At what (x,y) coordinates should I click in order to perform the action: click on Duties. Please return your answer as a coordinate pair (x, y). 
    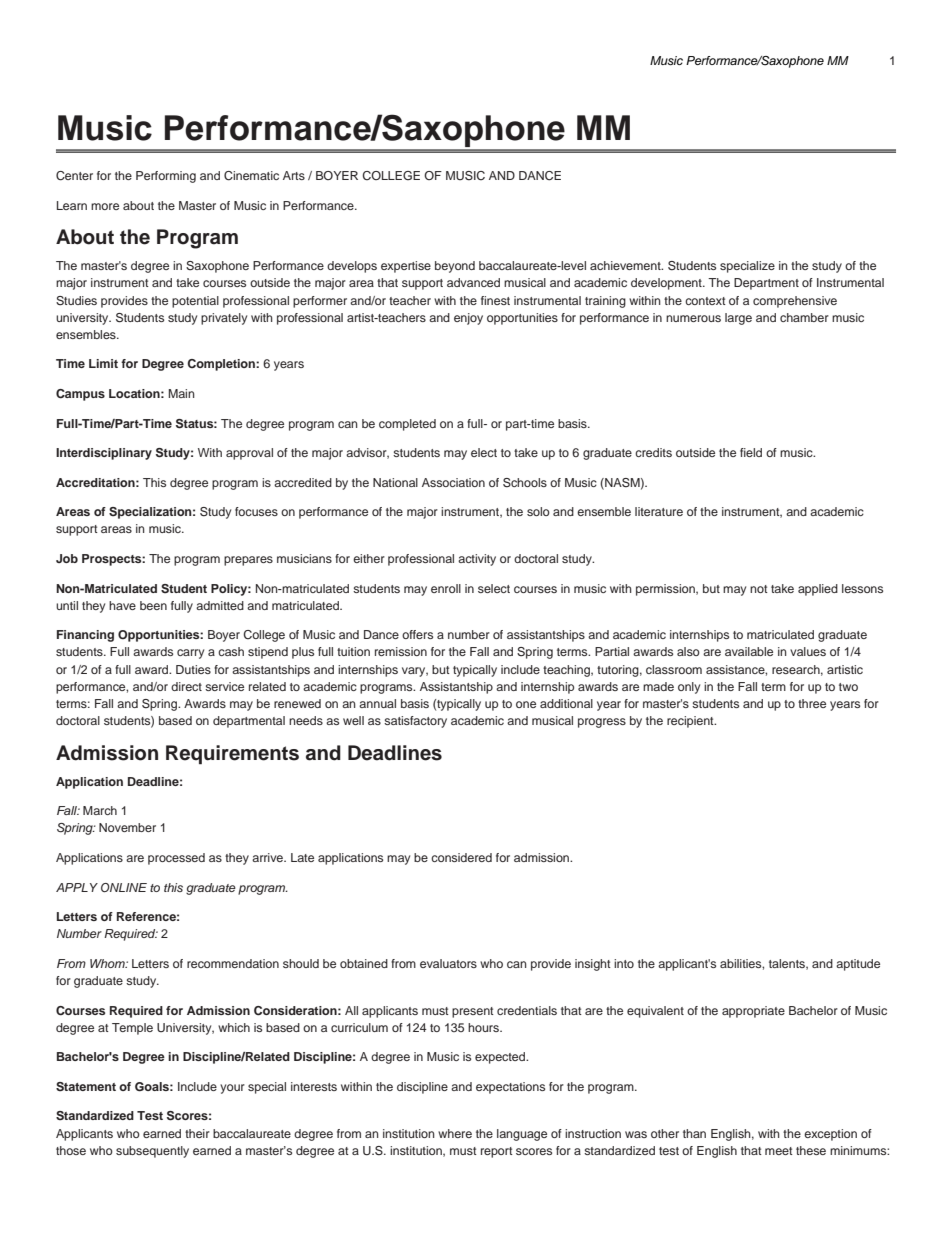
    Looking at the image, I should click on (193, 669).
